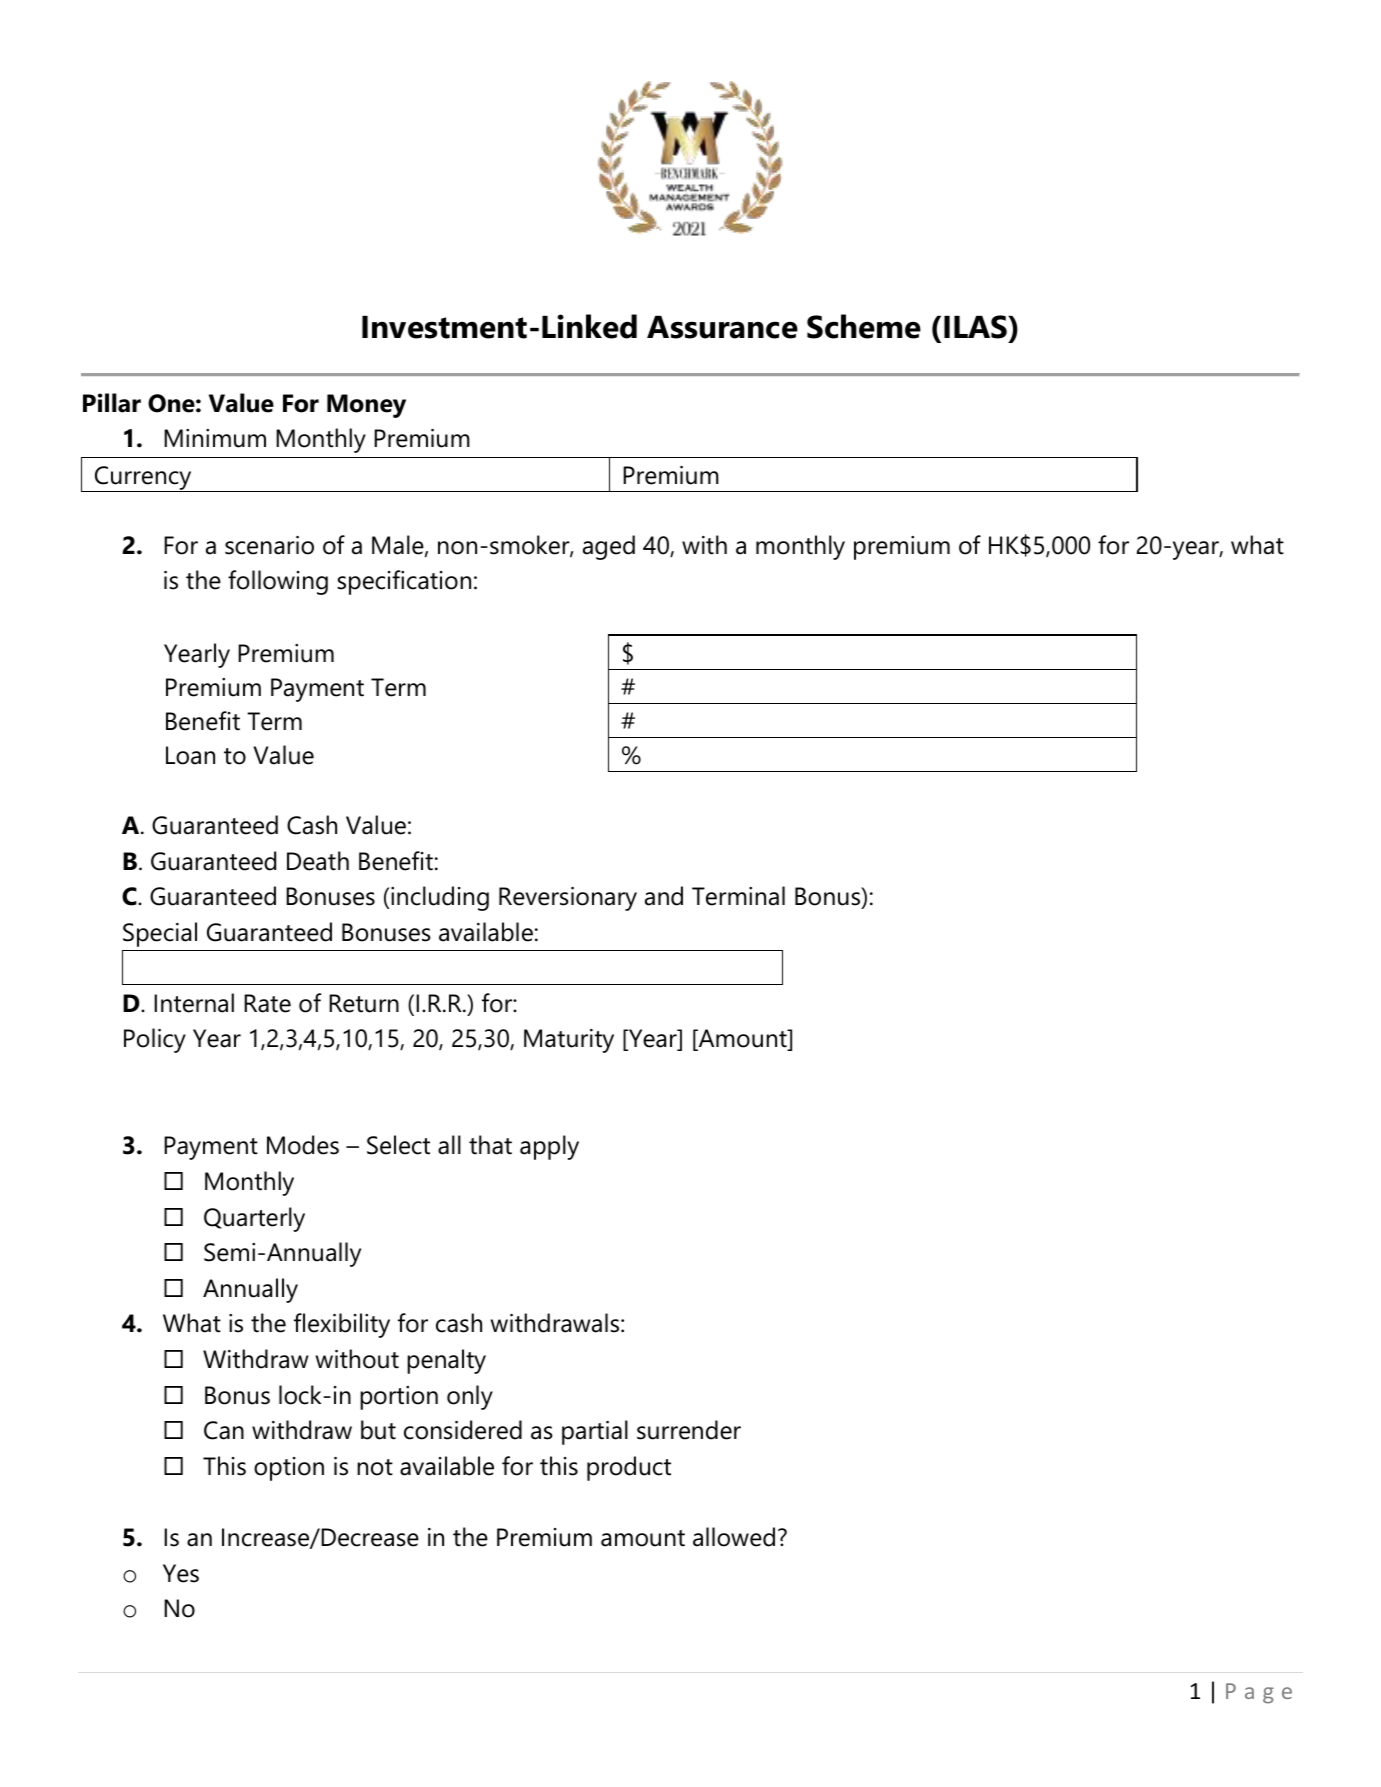  I want to click on Money, so click(366, 406).
